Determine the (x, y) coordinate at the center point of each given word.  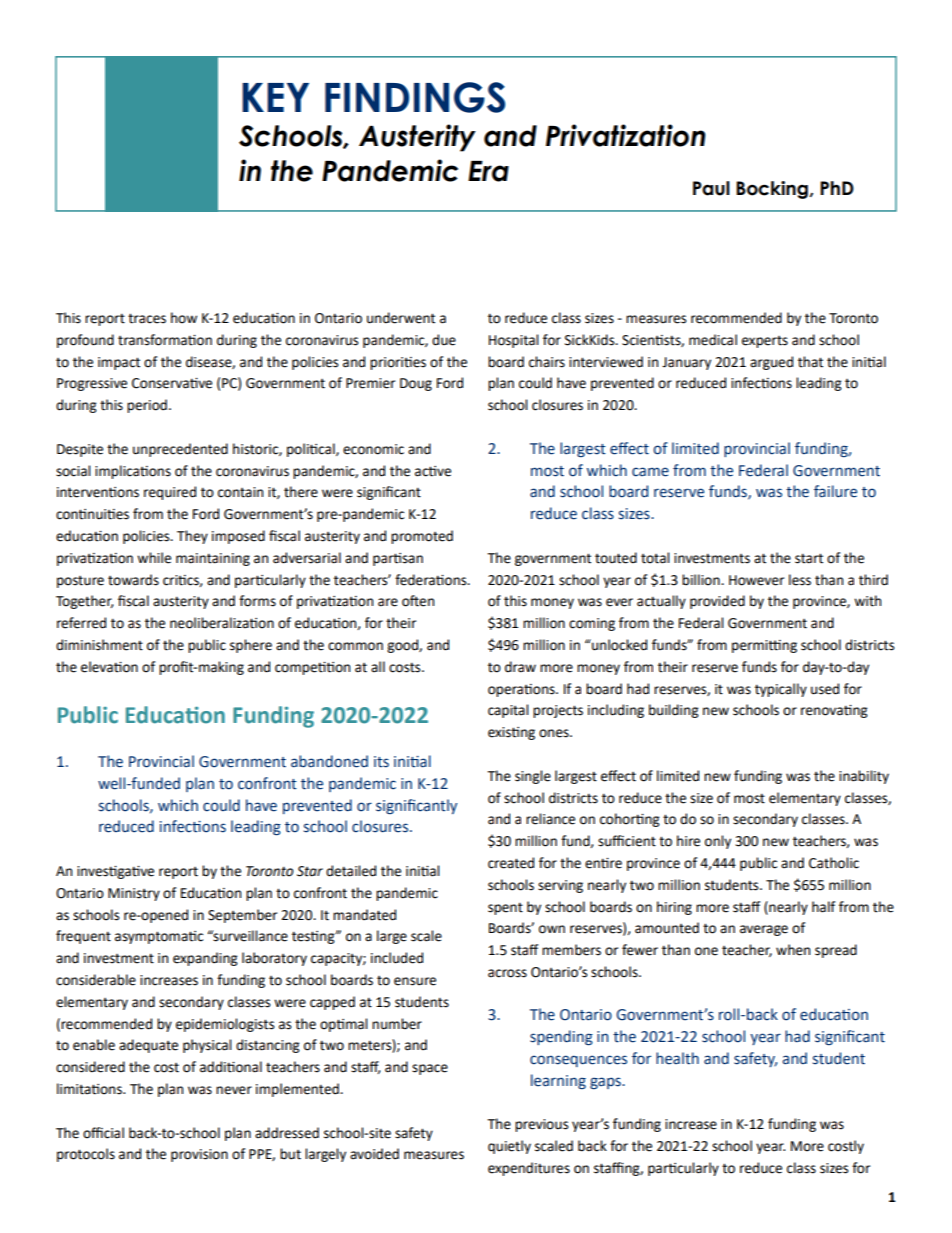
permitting (764, 646)
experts (765, 342)
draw (520, 667)
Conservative (172, 383)
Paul (711, 188)
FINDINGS (415, 97)
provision (199, 1155)
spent (505, 908)
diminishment (99, 645)
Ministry (134, 894)
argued (771, 363)
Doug (416, 384)
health (677, 1058)
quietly (509, 1147)
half (823, 907)
